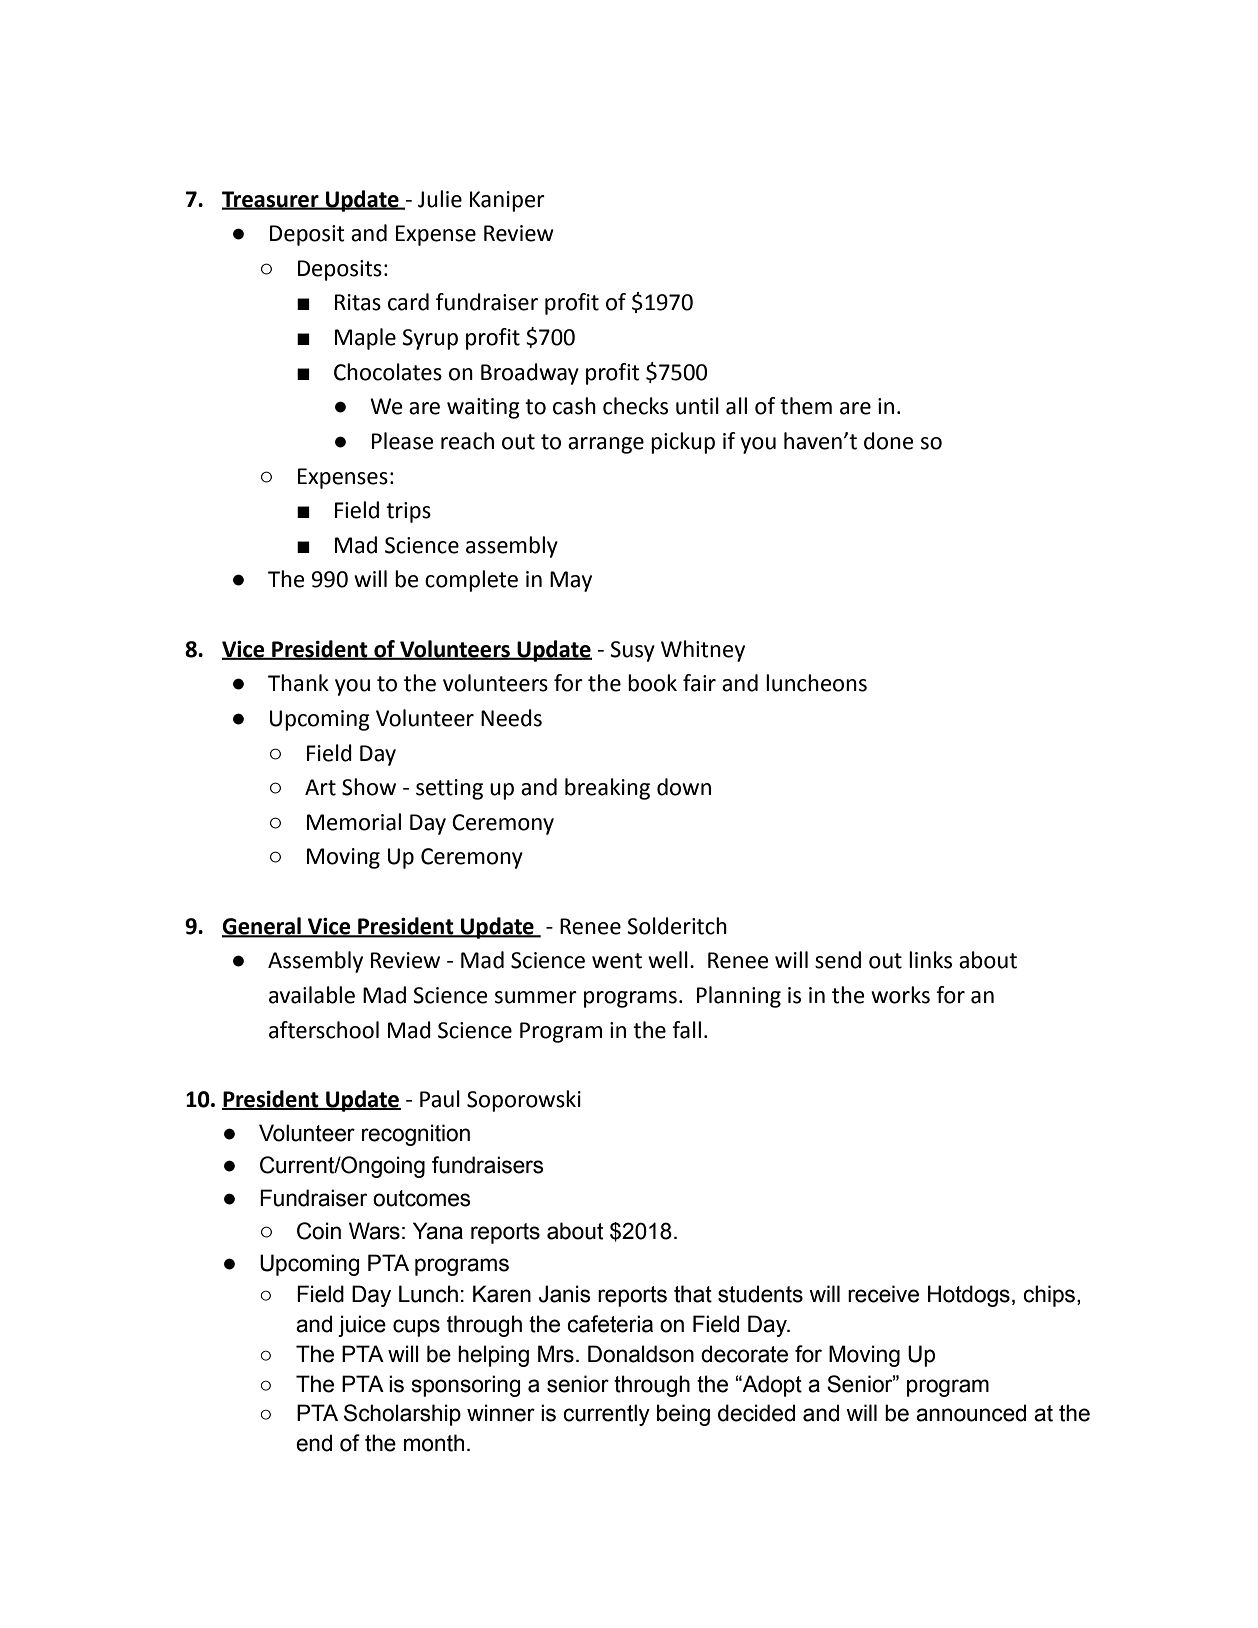  What do you see at coordinates (440, 199) in the page?
I see `Julie` at bounding box center [440, 199].
